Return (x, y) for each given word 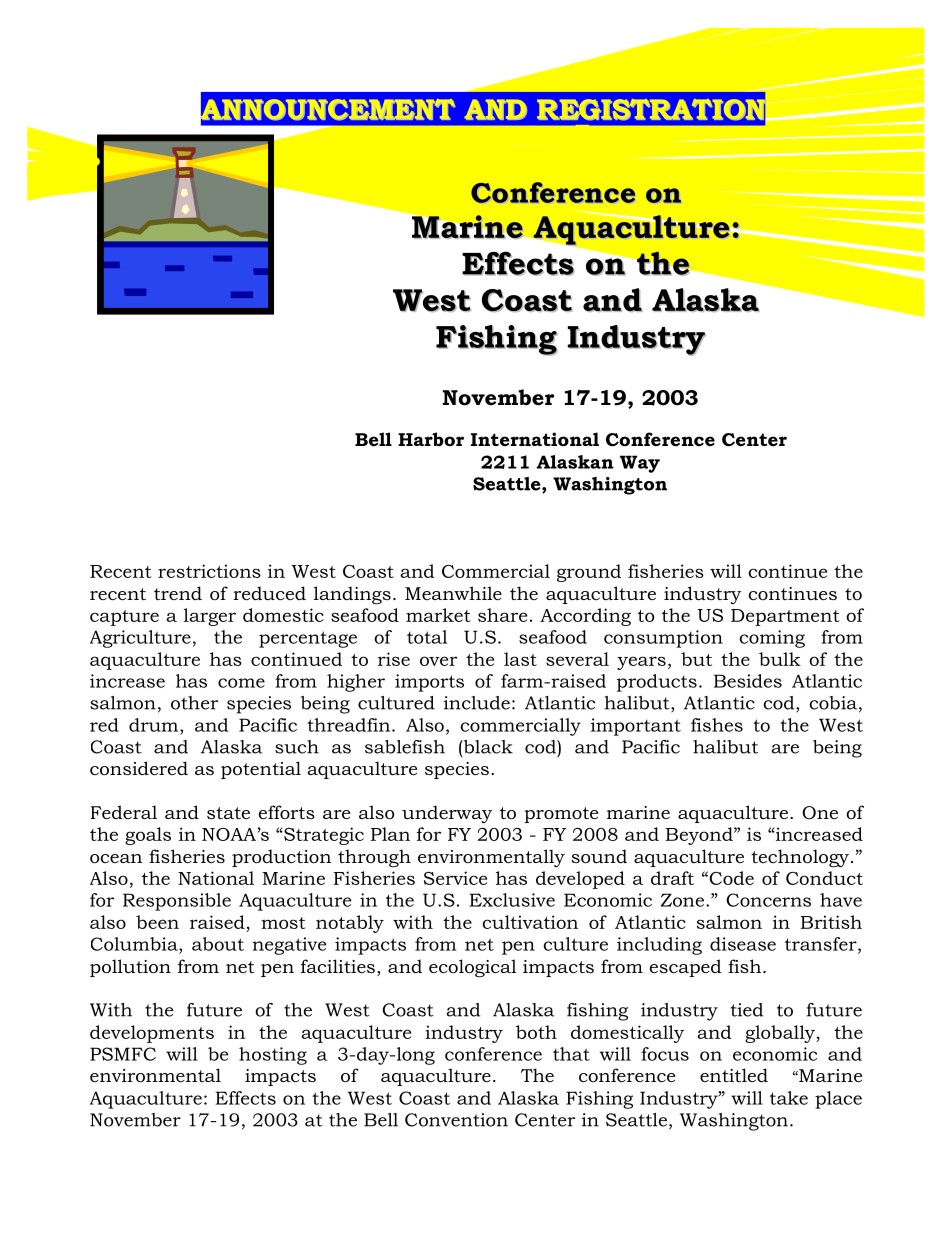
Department (785, 617)
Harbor (431, 439)
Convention (456, 1120)
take (789, 1098)
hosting (273, 1056)
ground (589, 573)
